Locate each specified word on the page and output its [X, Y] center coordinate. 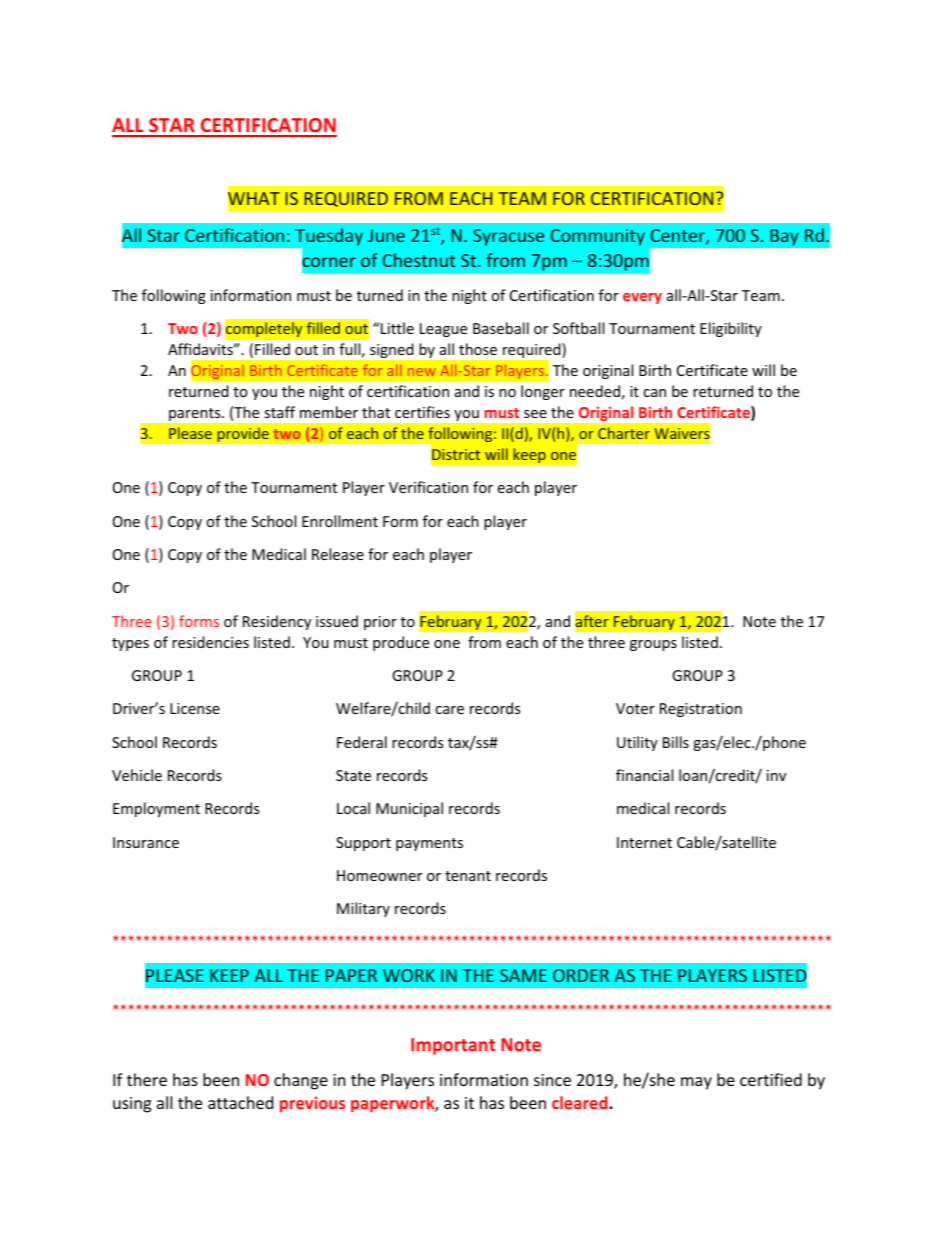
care [449, 710]
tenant [468, 876]
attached [240, 1102]
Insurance [146, 842]
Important [453, 1046]
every [642, 298]
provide [243, 434]
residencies [210, 642]
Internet [644, 842]
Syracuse [508, 237]
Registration [701, 710]
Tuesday [328, 238]
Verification [428, 487]
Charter [624, 433]
